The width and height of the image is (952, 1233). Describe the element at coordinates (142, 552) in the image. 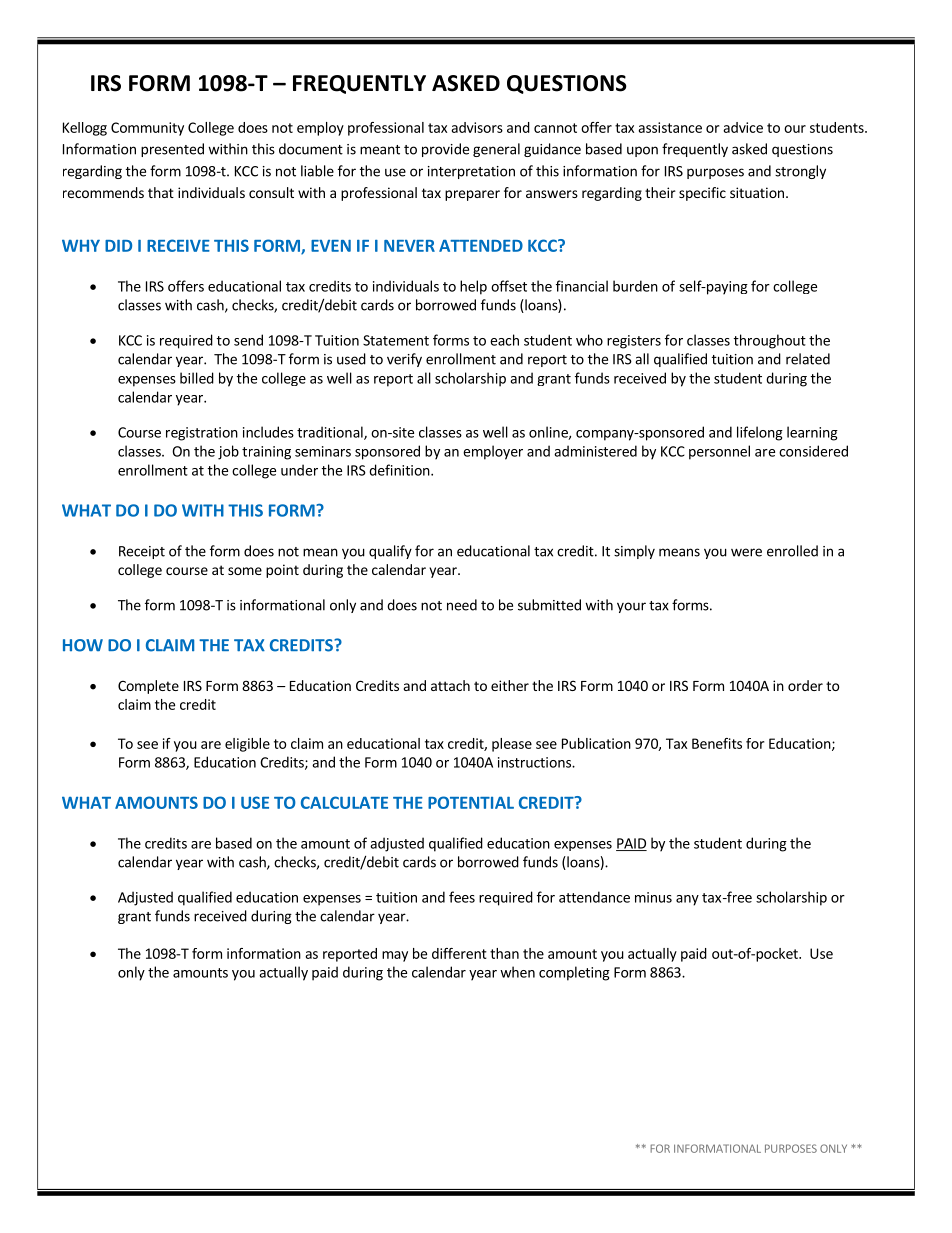

I see `Receipt` at that location.
